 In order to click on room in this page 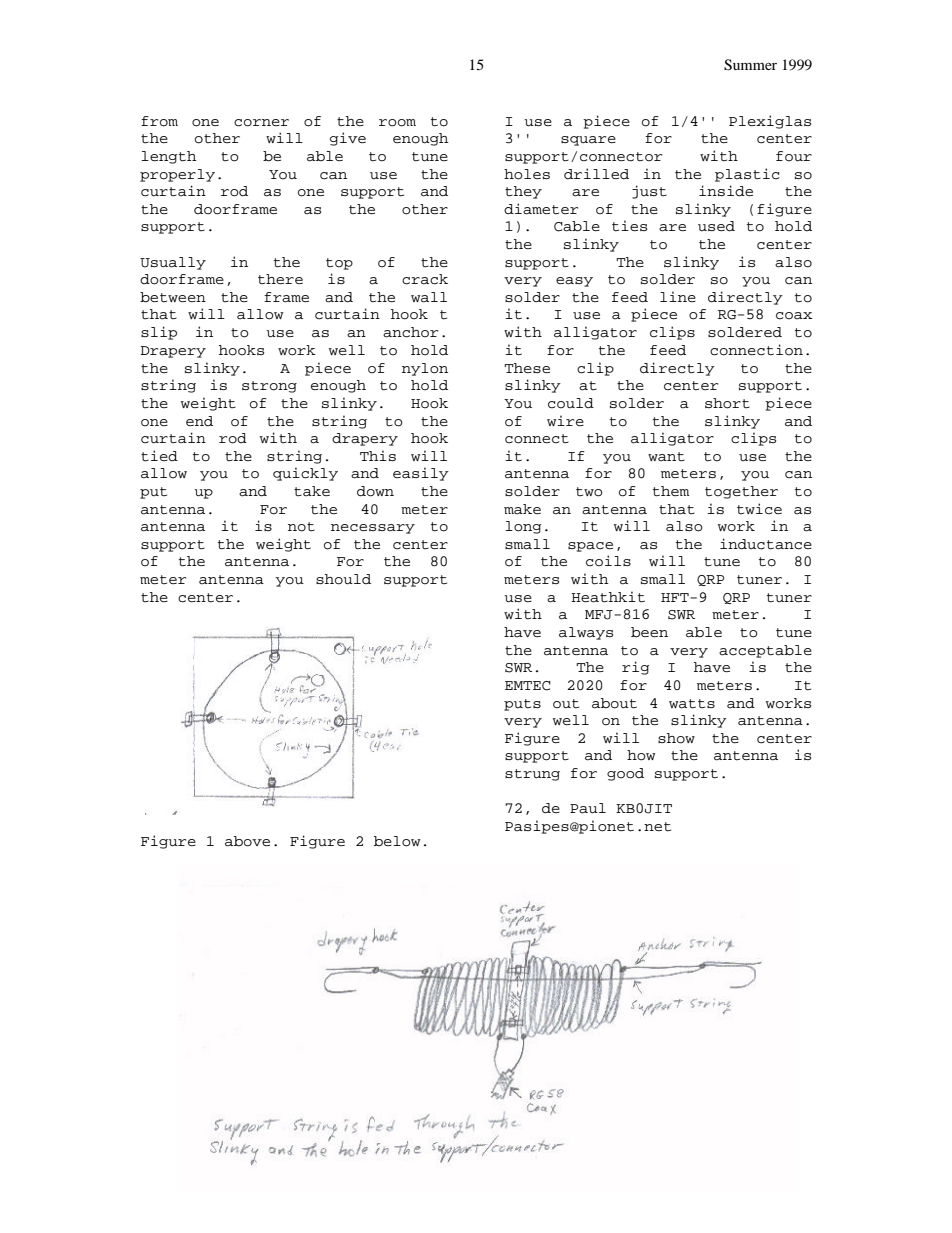, I will do `click(397, 123)`.
